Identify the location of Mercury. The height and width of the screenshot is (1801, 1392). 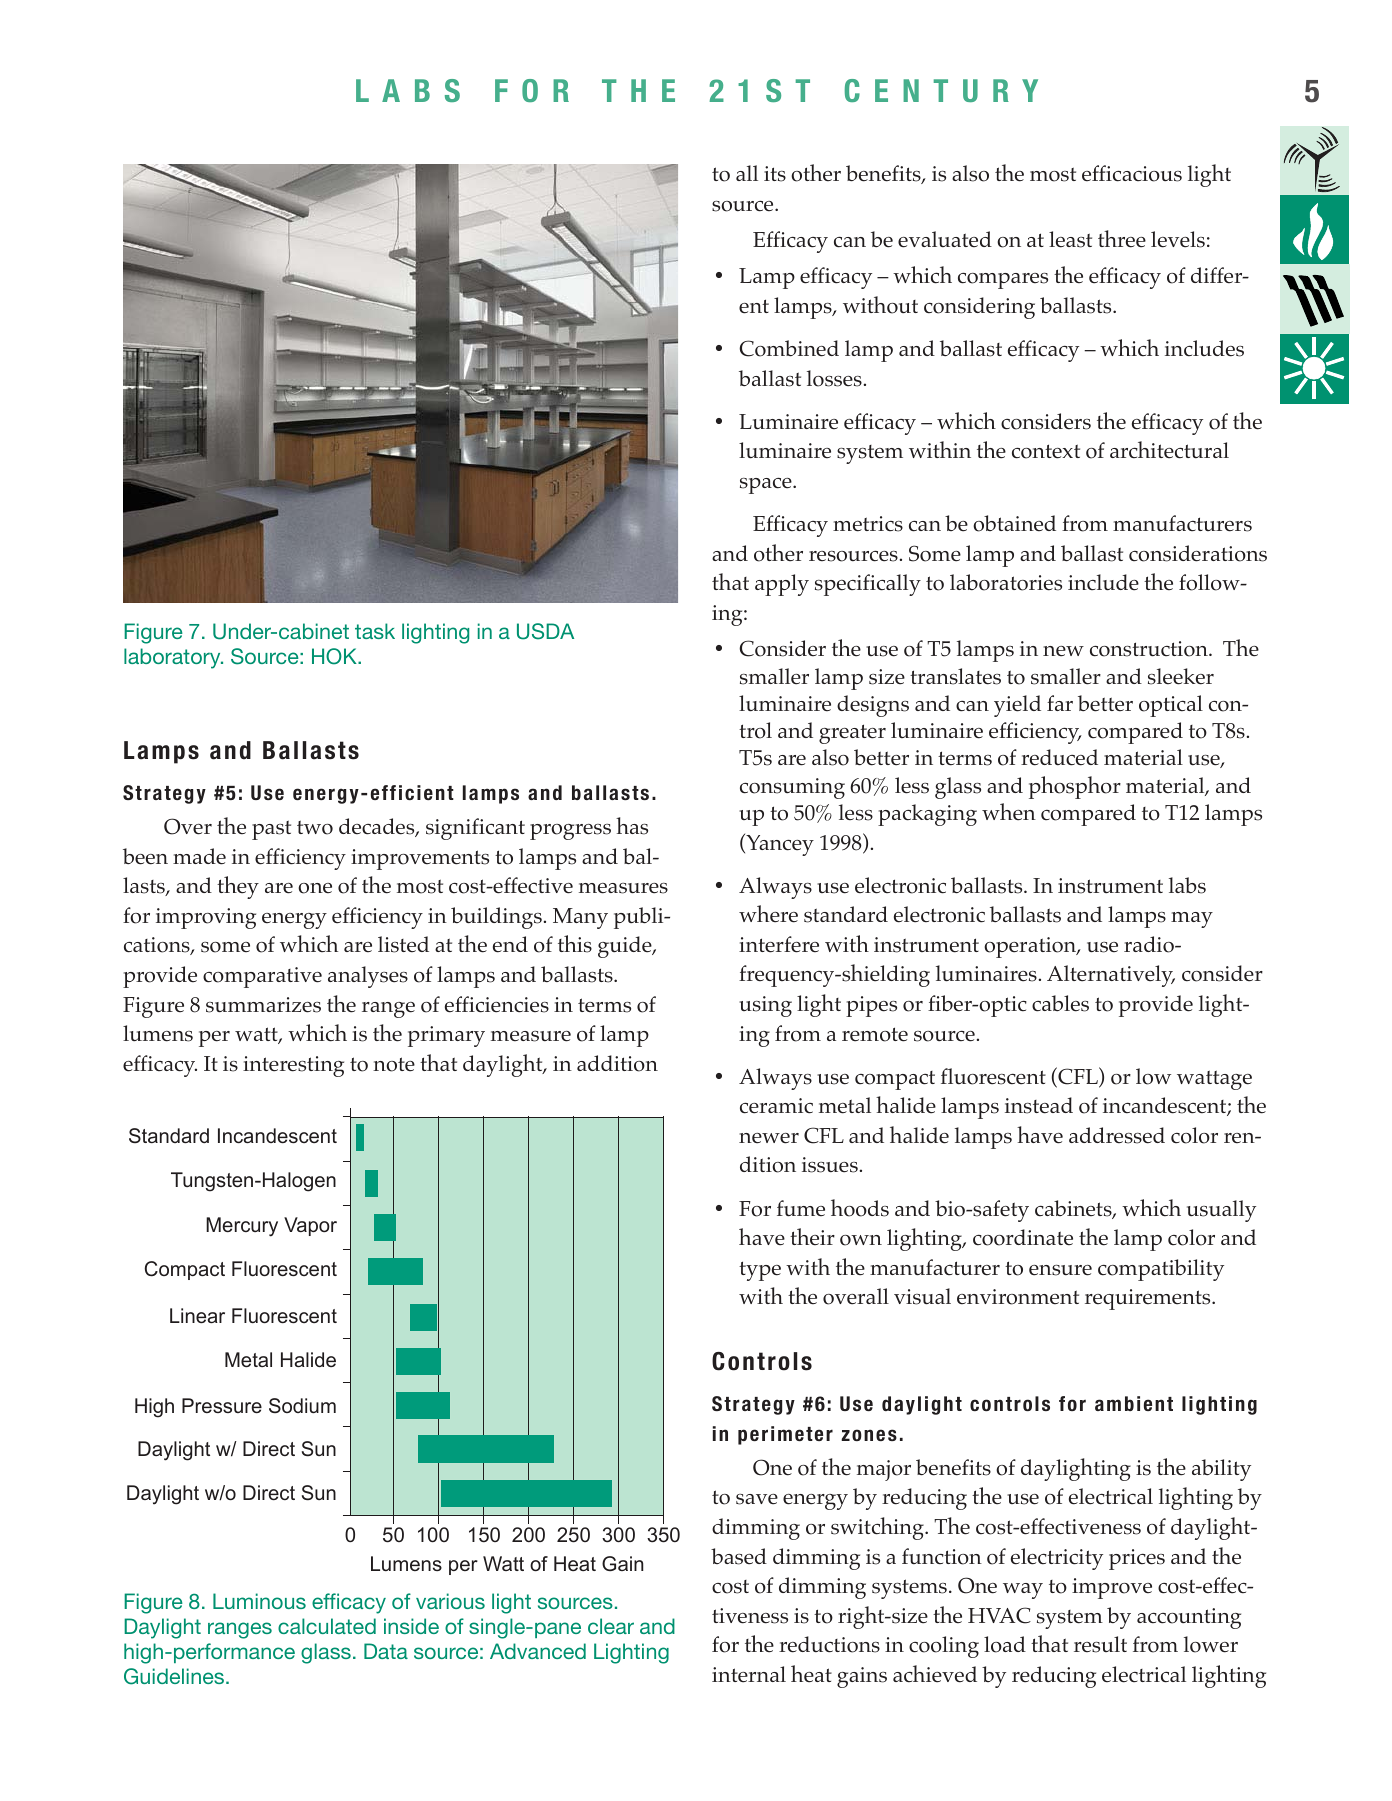
(242, 1227).
